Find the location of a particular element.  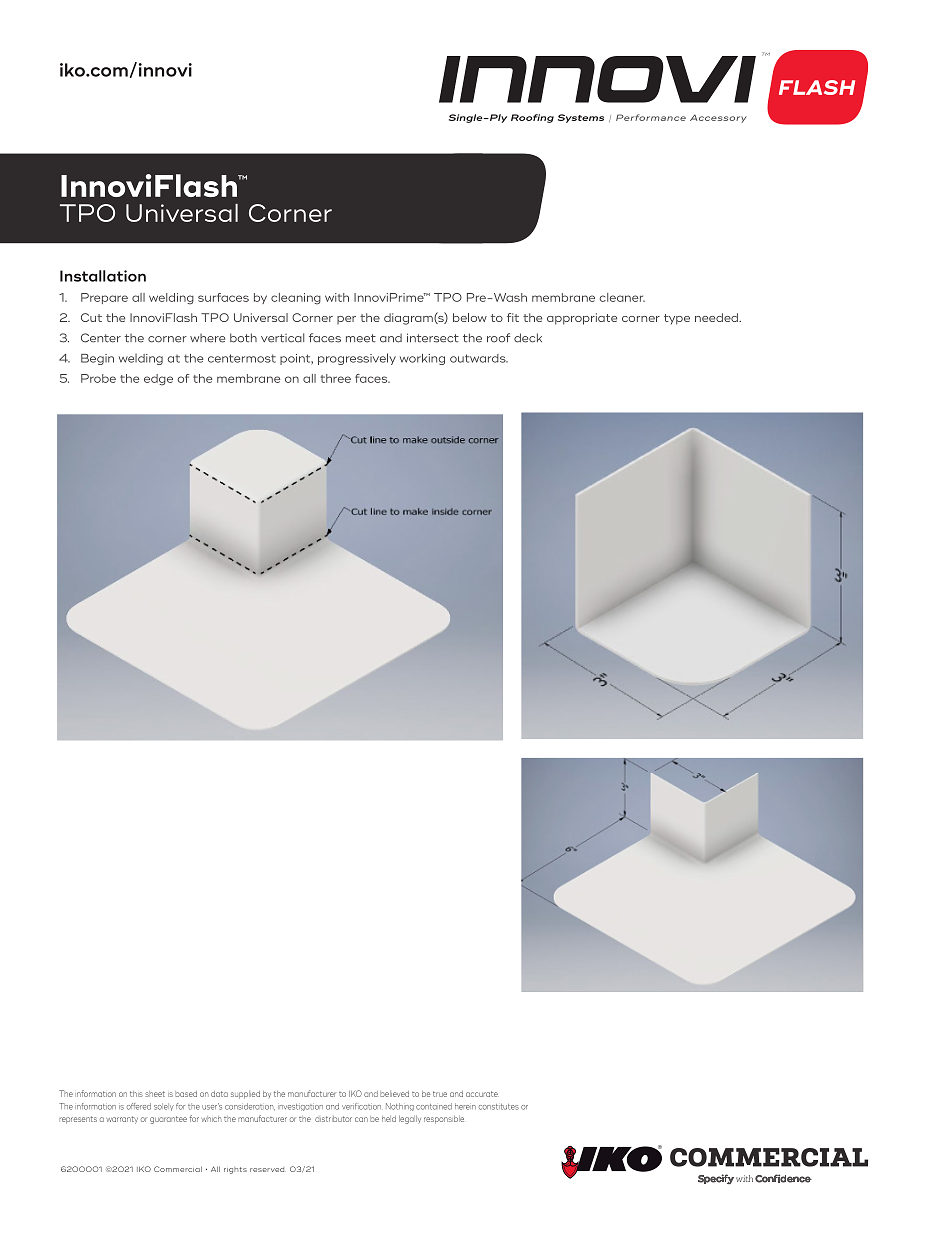

accurate is located at coordinates (482, 1094).
